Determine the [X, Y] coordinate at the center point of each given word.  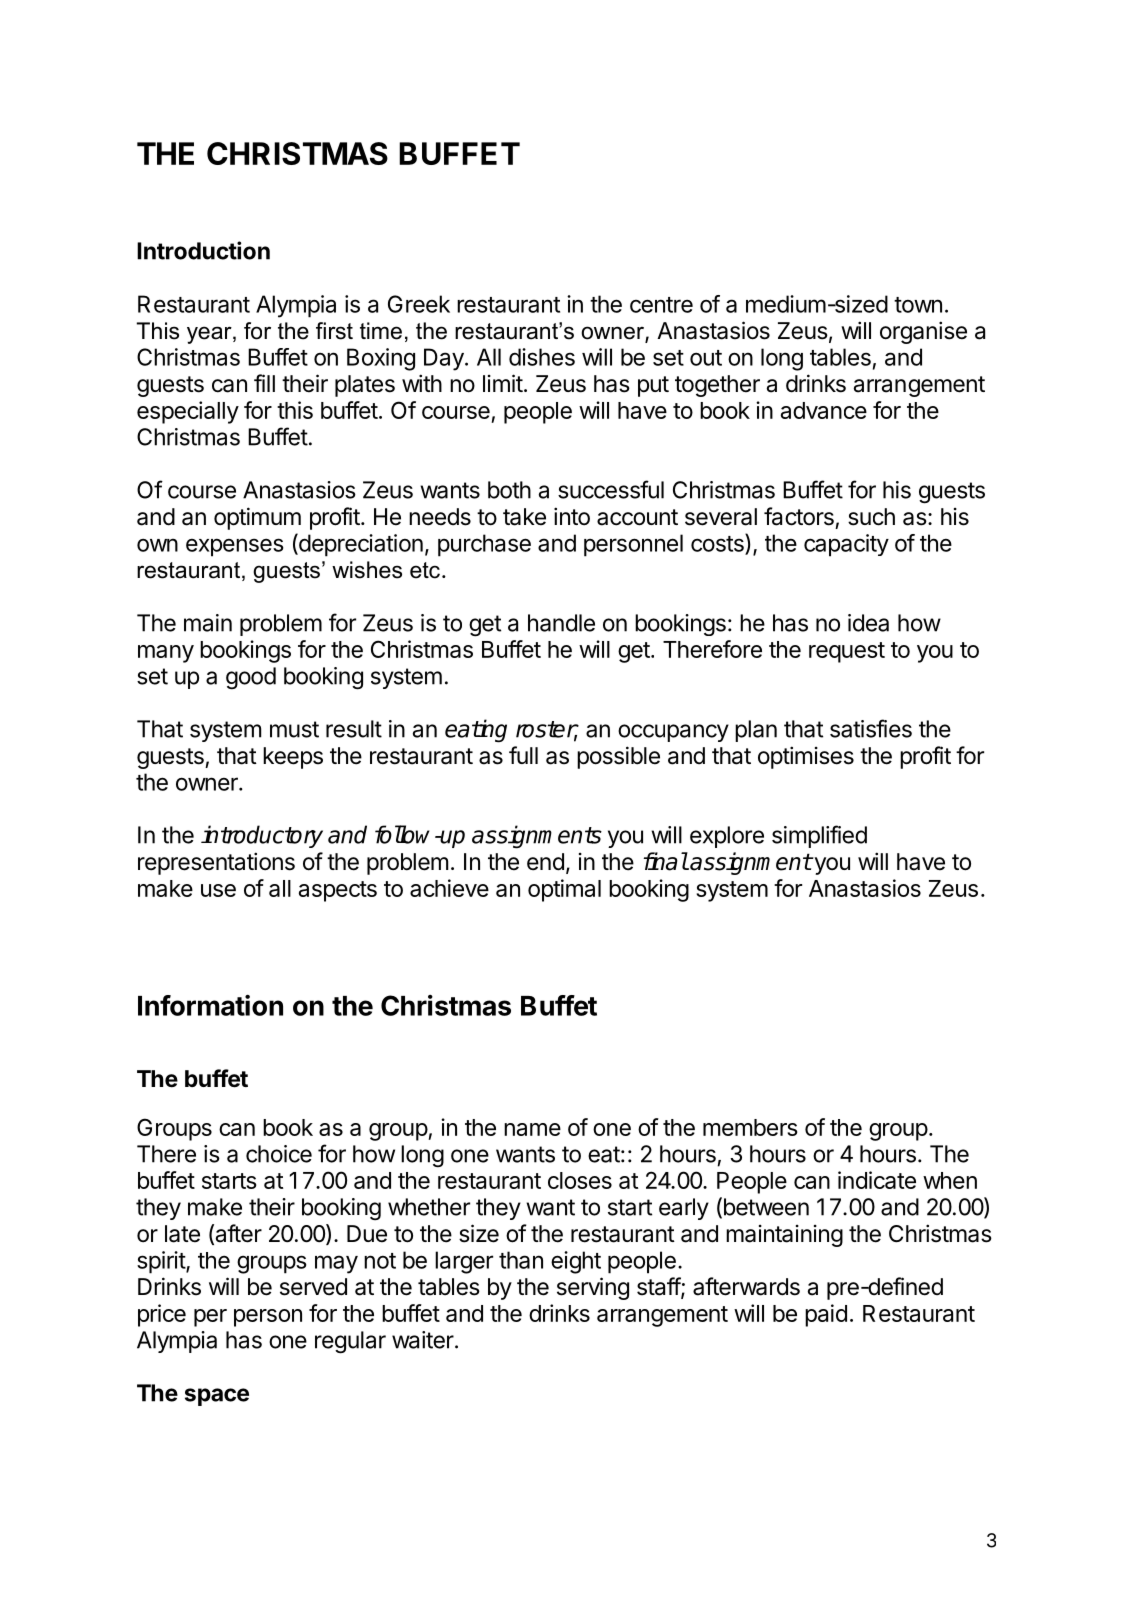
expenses [235, 547]
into [572, 516]
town [918, 305]
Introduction [203, 250]
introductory [262, 836]
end [545, 862]
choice [279, 1154]
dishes [542, 357]
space [217, 1397]
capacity [846, 545]
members [750, 1127]
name [532, 1129]
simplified [819, 836]
